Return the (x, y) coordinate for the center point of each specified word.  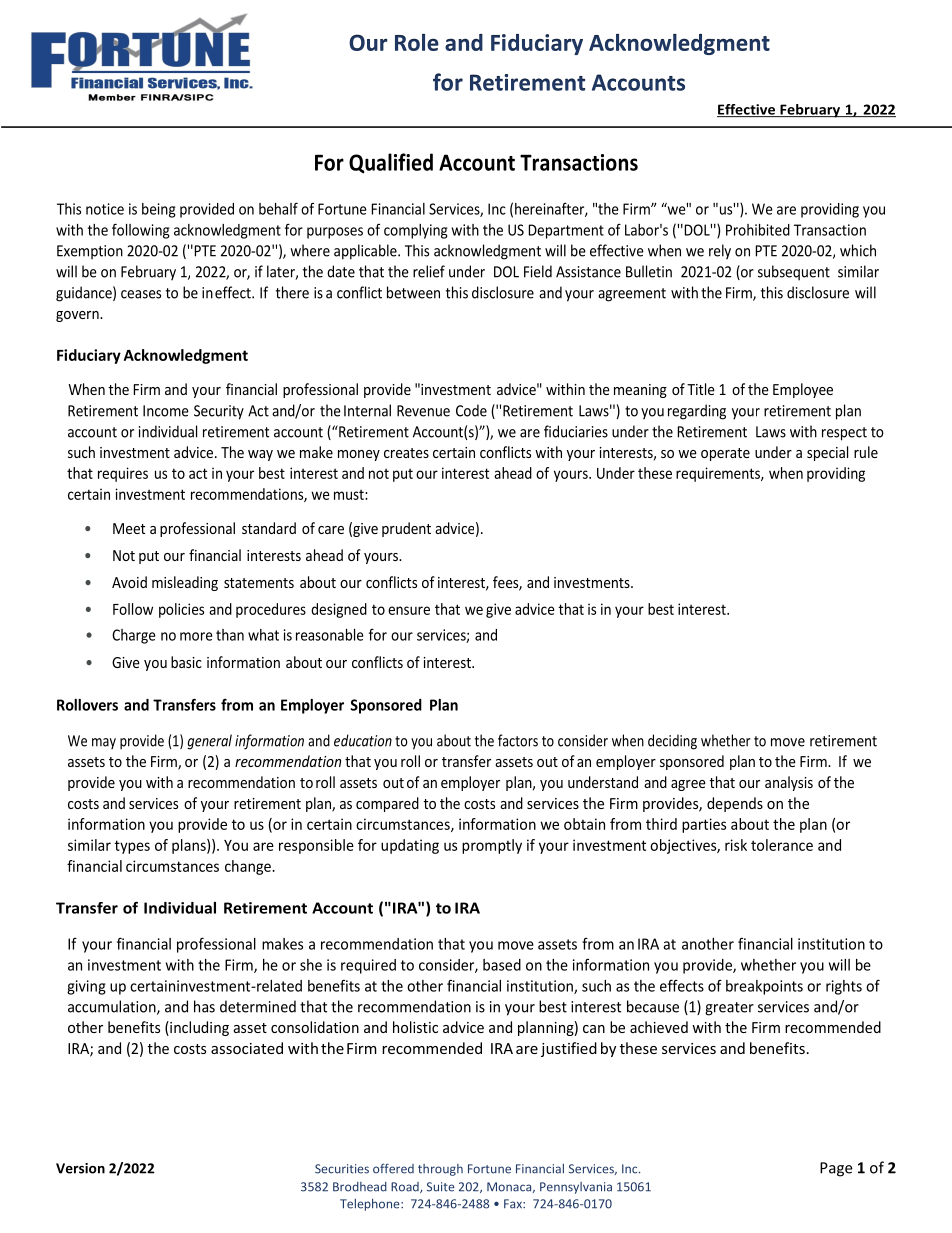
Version (80, 1168)
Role (417, 42)
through (440, 1170)
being (159, 210)
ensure (409, 610)
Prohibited (758, 230)
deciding (672, 742)
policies (181, 610)
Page (836, 1169)
